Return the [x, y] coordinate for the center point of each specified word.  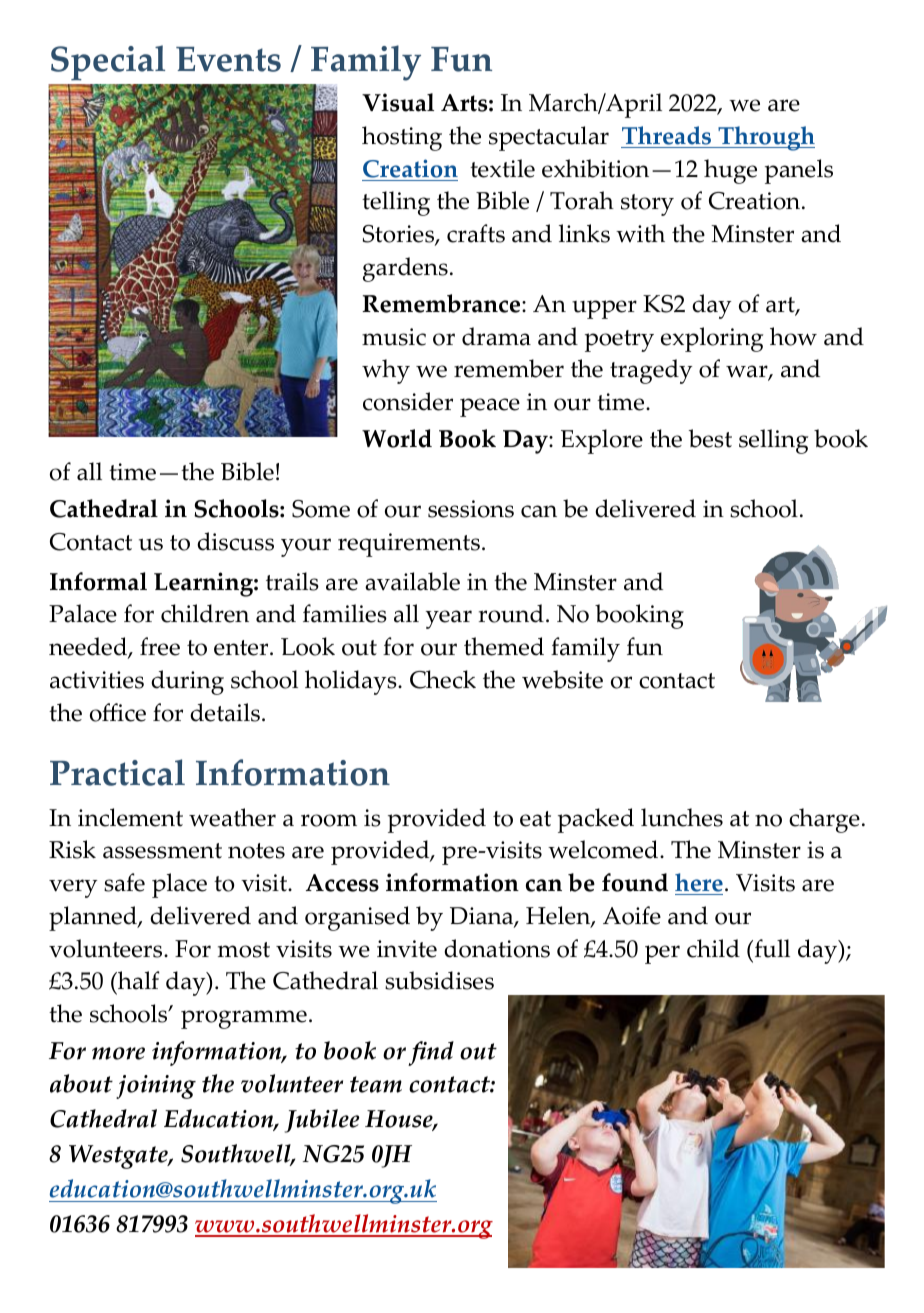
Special [108, 63]
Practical [117, 772]
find [431, 1053]
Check [443, 679]
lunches [682, 817]
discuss [235, 541]
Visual [398, 102]
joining [156, 1087]
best [710, 438]
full [771, 948]
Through [765, 138]
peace [490, 407]
